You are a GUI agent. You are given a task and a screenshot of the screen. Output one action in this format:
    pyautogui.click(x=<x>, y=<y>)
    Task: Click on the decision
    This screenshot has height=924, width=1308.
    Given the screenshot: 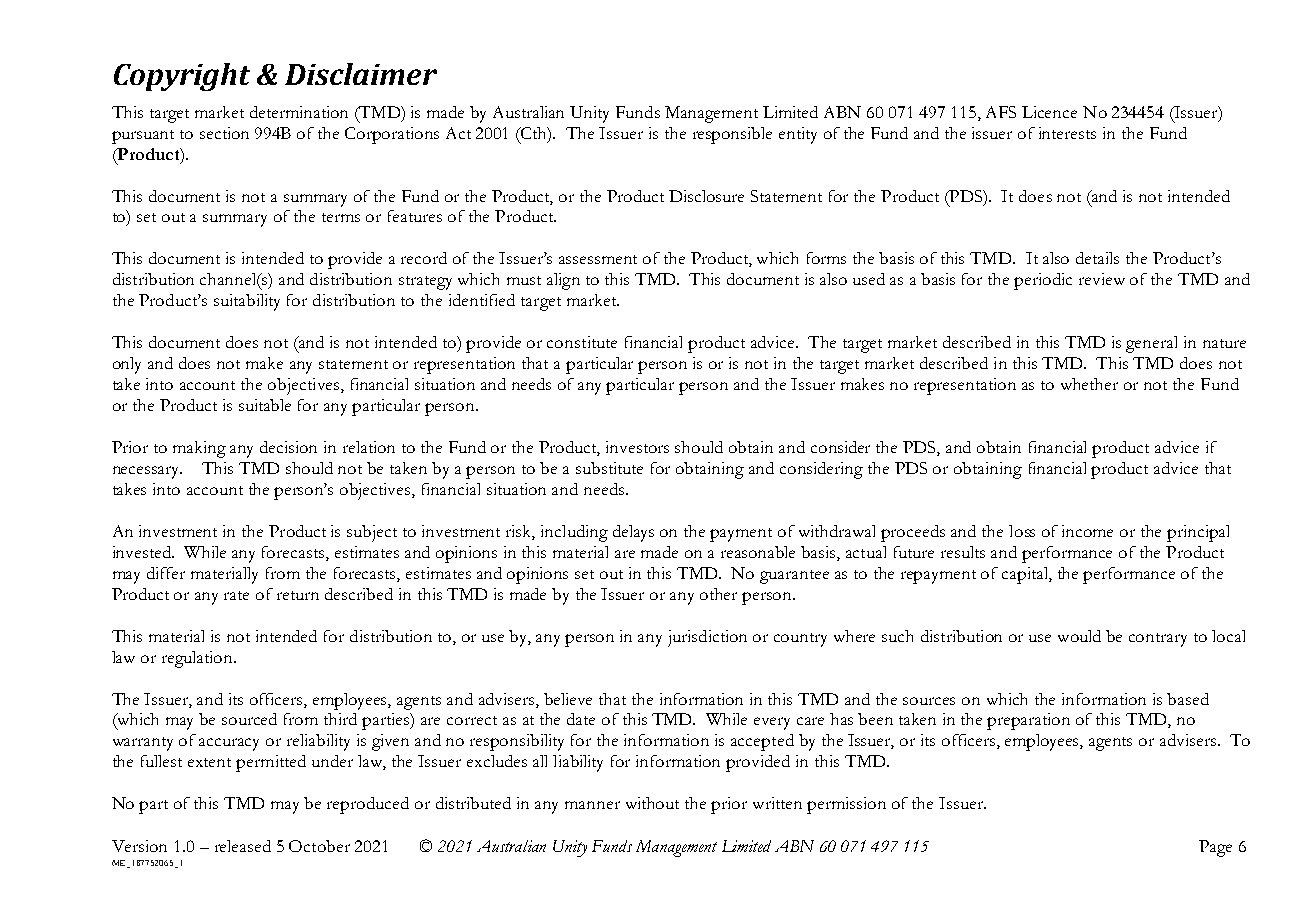 What is the action you would take?
    pyautogui.click(x=288, y=447)
